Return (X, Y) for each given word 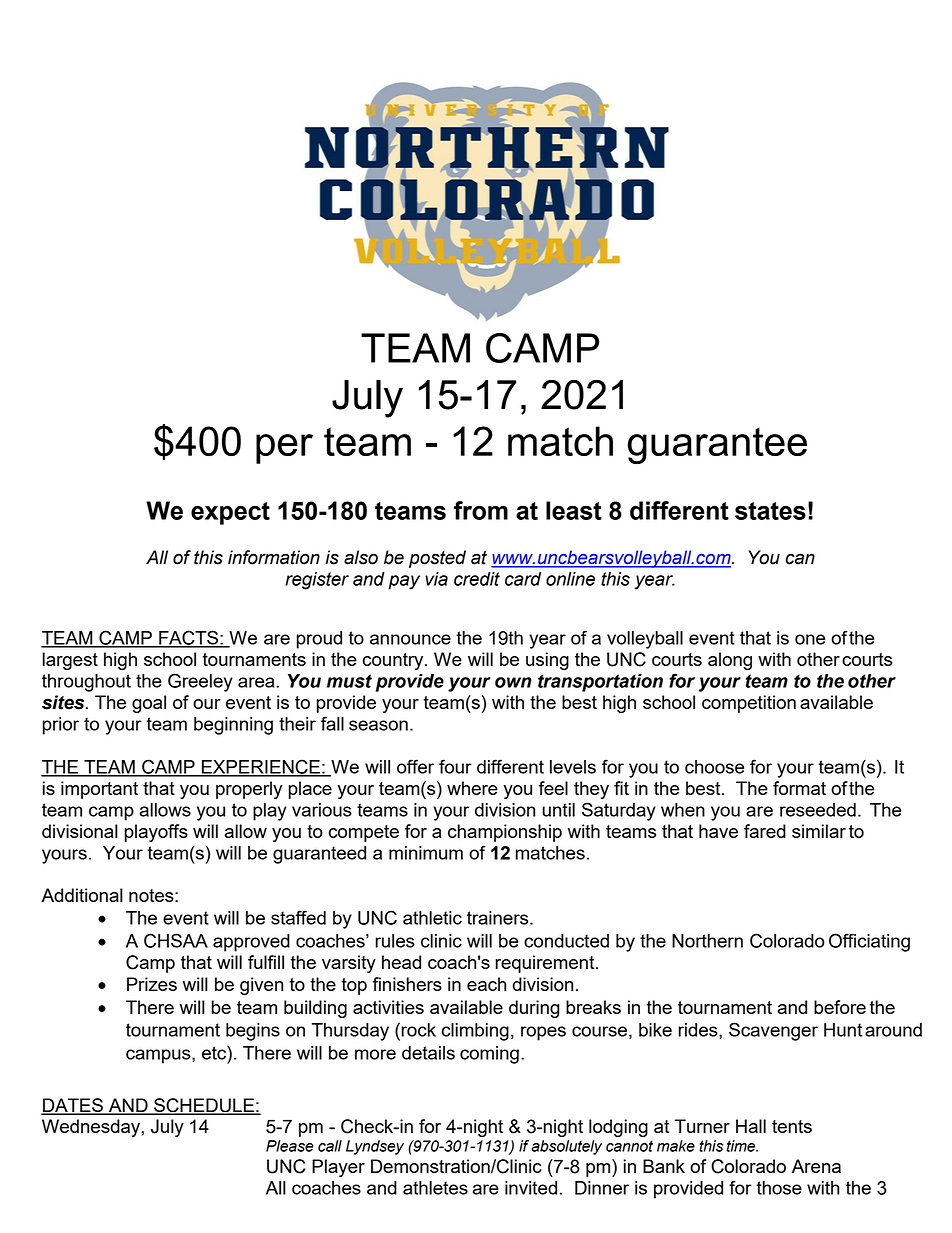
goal (149, 704)
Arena (816, 1166)
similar (819, 831)
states (770, 511)
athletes (435, 1188)
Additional (82, 895)
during (534, 1009)
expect (230, 513)
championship (505, 833)
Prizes (152, 984)
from (481, 510)
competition (749, 704)
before (840, 1007)
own (513, 682)
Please (290, 1146)
